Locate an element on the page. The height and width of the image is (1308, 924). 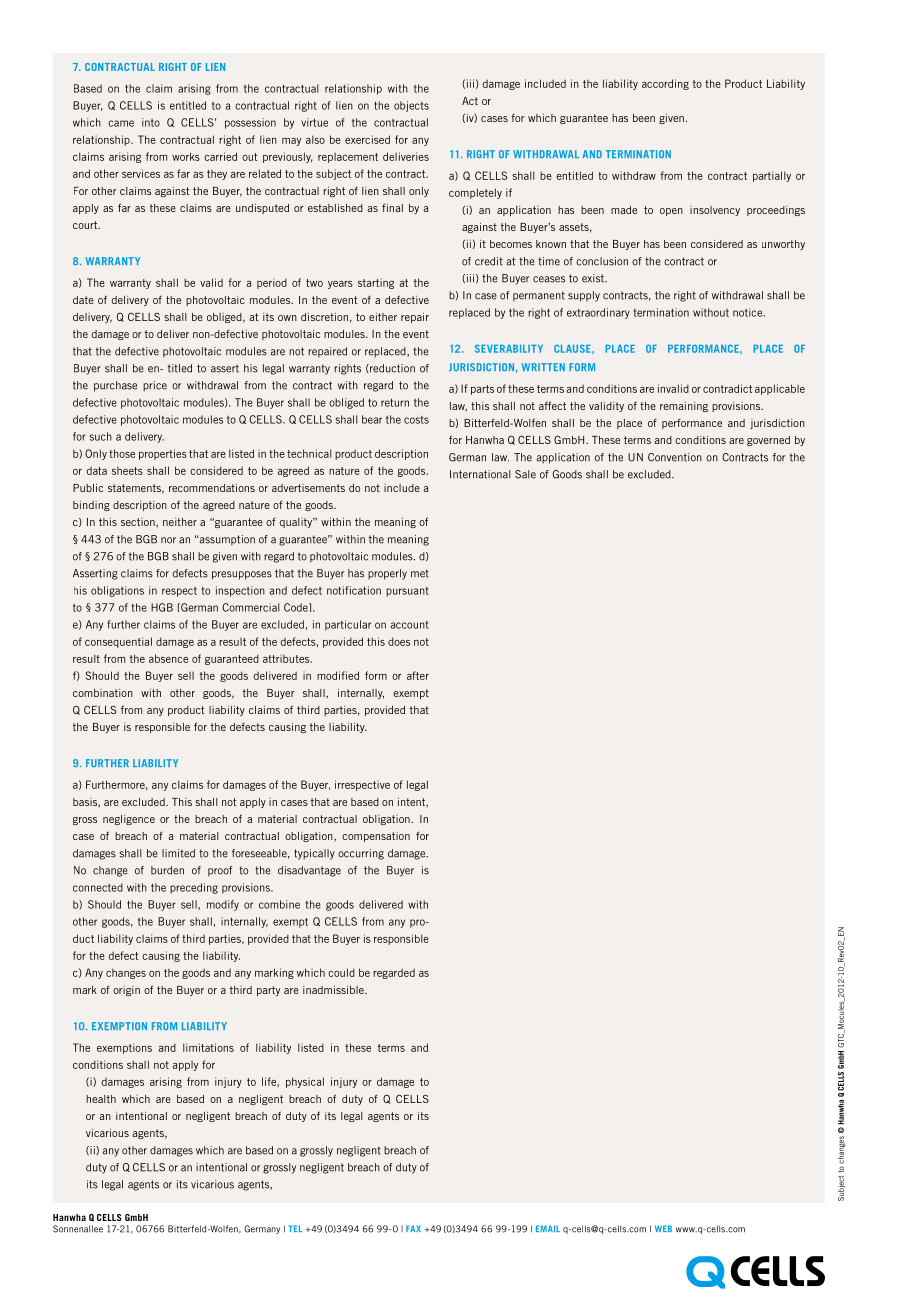
FAX is located at coordinates (413, 1228).
